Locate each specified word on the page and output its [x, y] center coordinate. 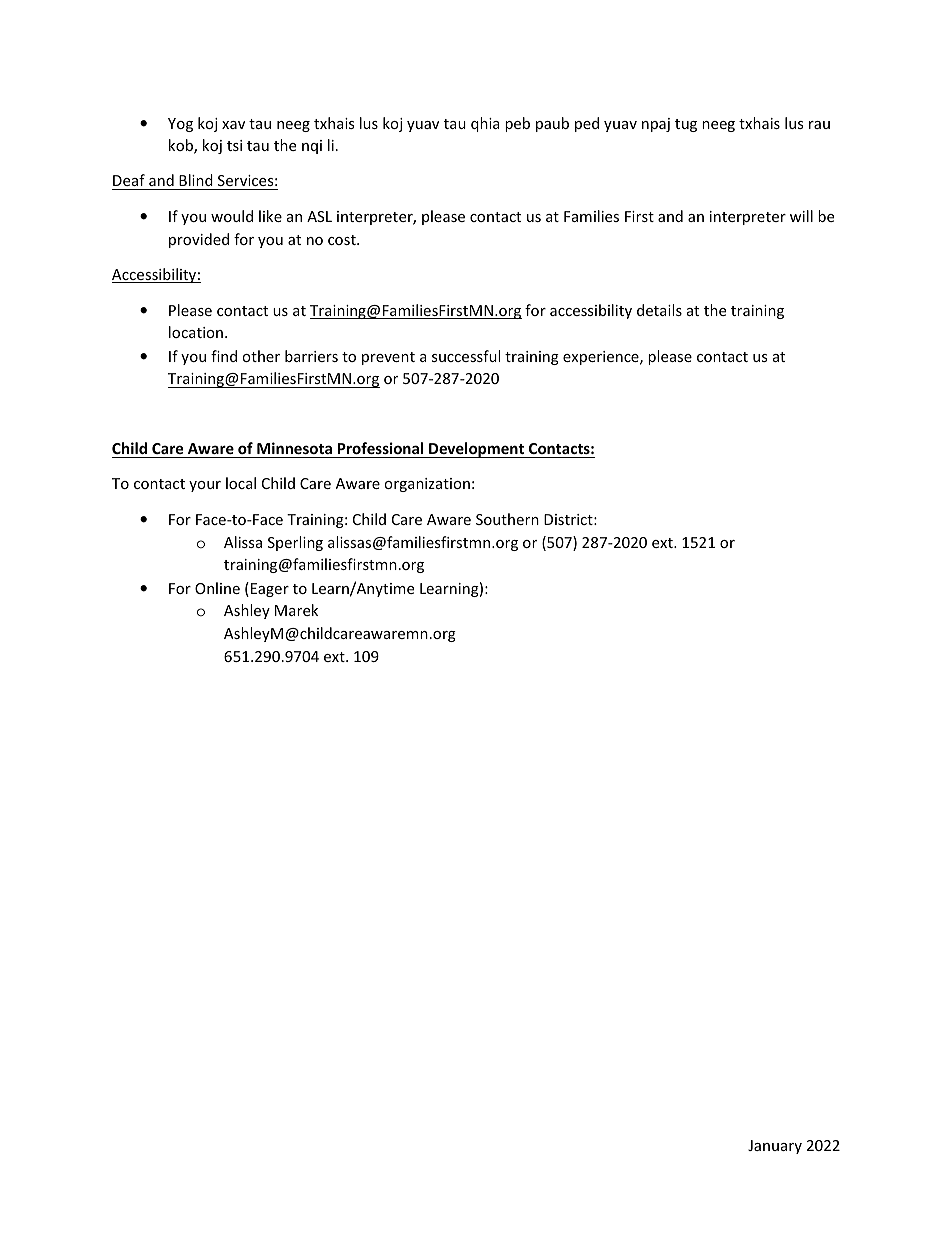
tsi [234, 145]
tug [686, 125]
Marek [296, 610]
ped [587, 124]
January [775, 1147]
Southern [507, 519]
